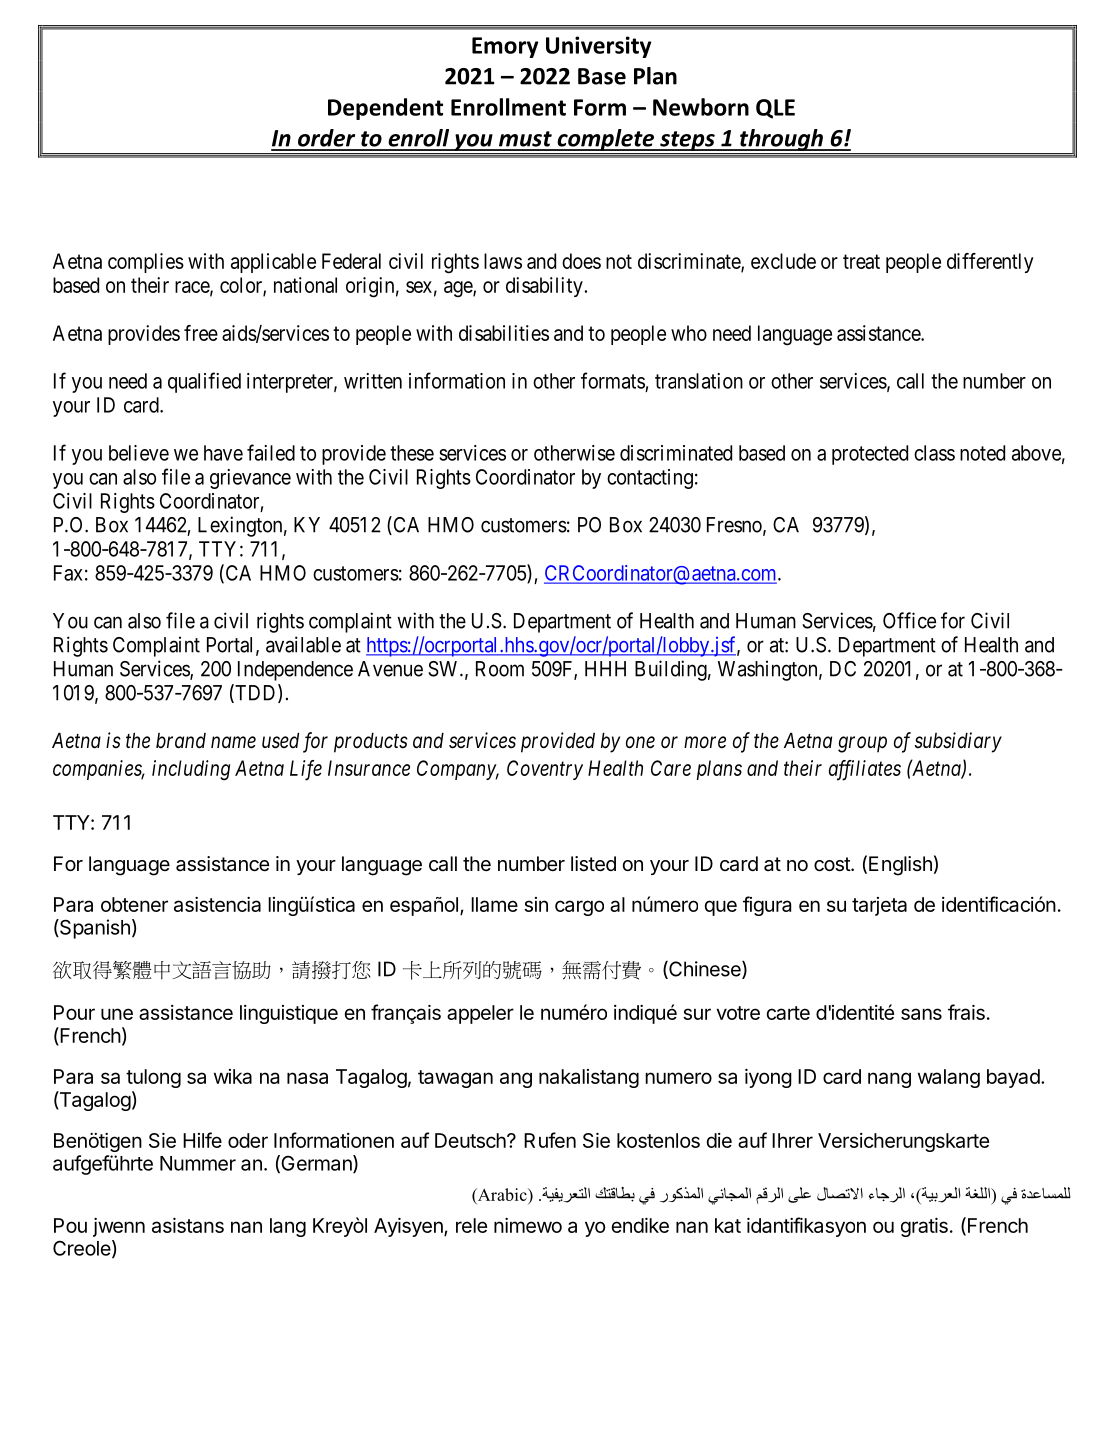 Image resolution: width=1109 pixels, height=1435 pixels. I want to click on Deutsch, so click(471, 1140).
